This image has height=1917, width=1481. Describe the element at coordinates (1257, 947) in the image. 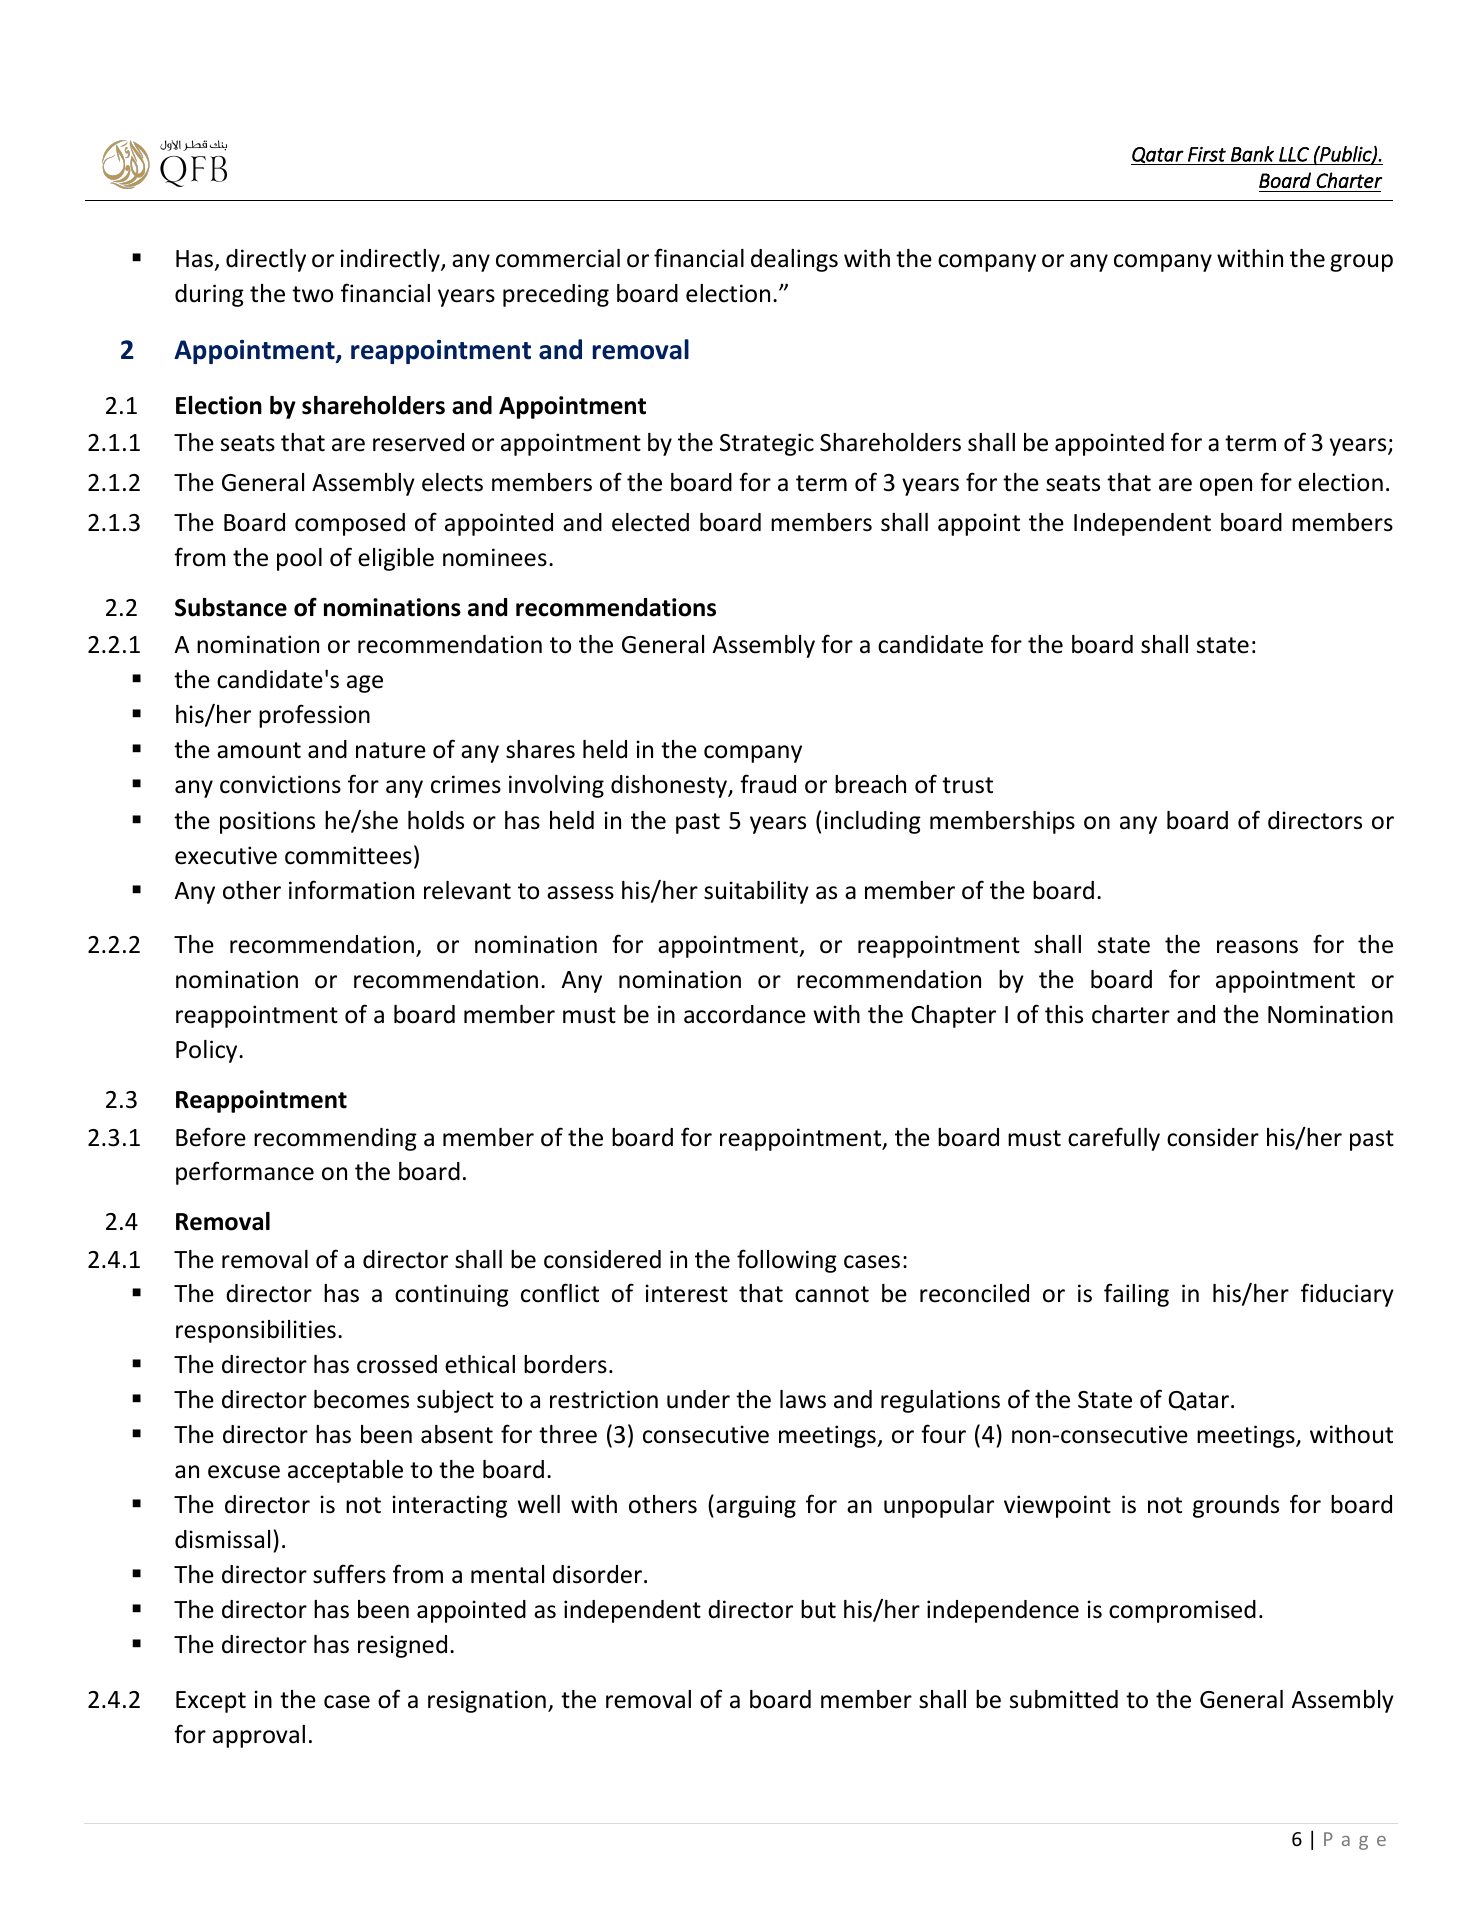

I see `reasons` at that location.
